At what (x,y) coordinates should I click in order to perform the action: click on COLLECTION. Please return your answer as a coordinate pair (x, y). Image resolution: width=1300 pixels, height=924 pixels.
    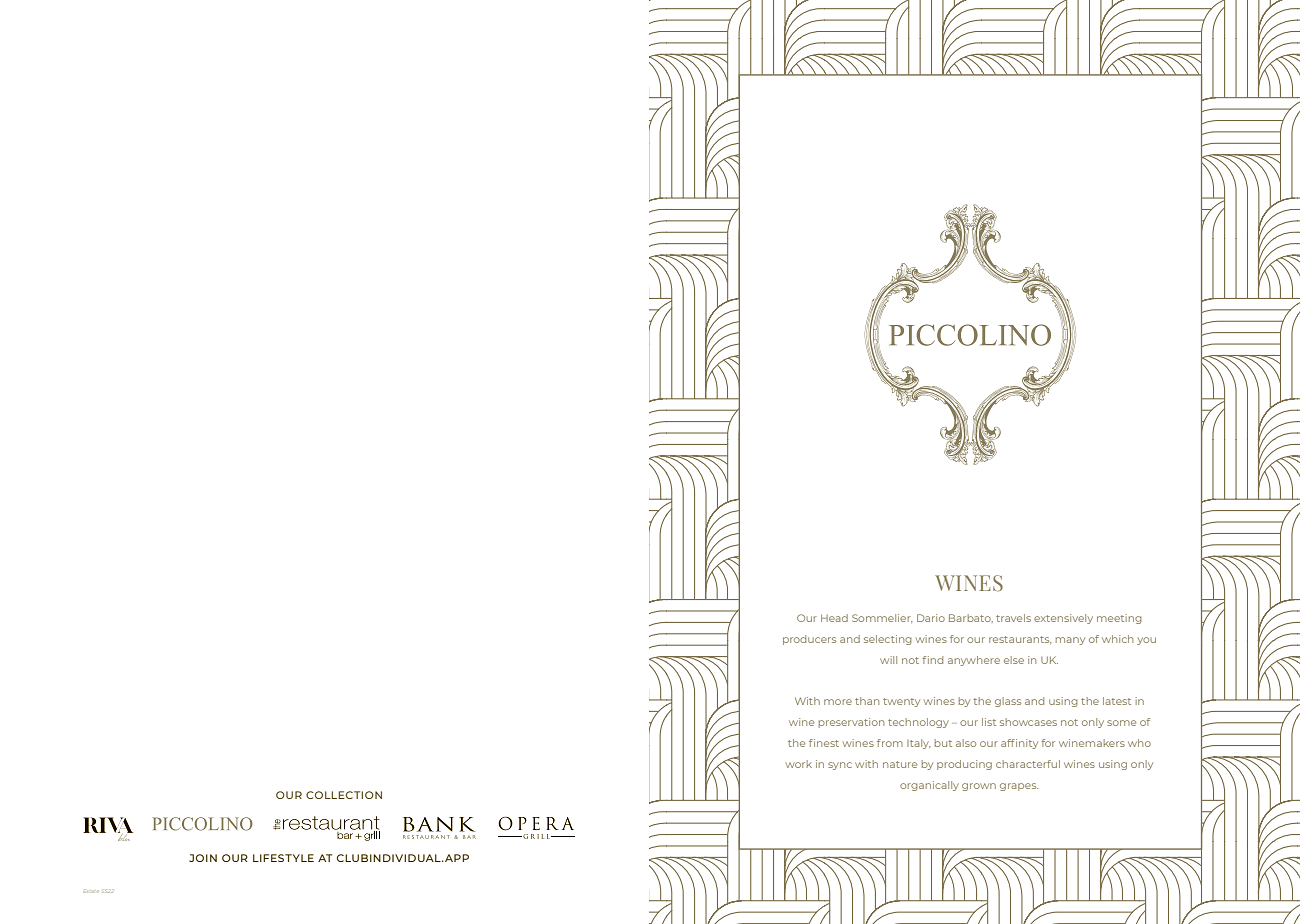
    Looking at the image, I should click on (344, 795).
